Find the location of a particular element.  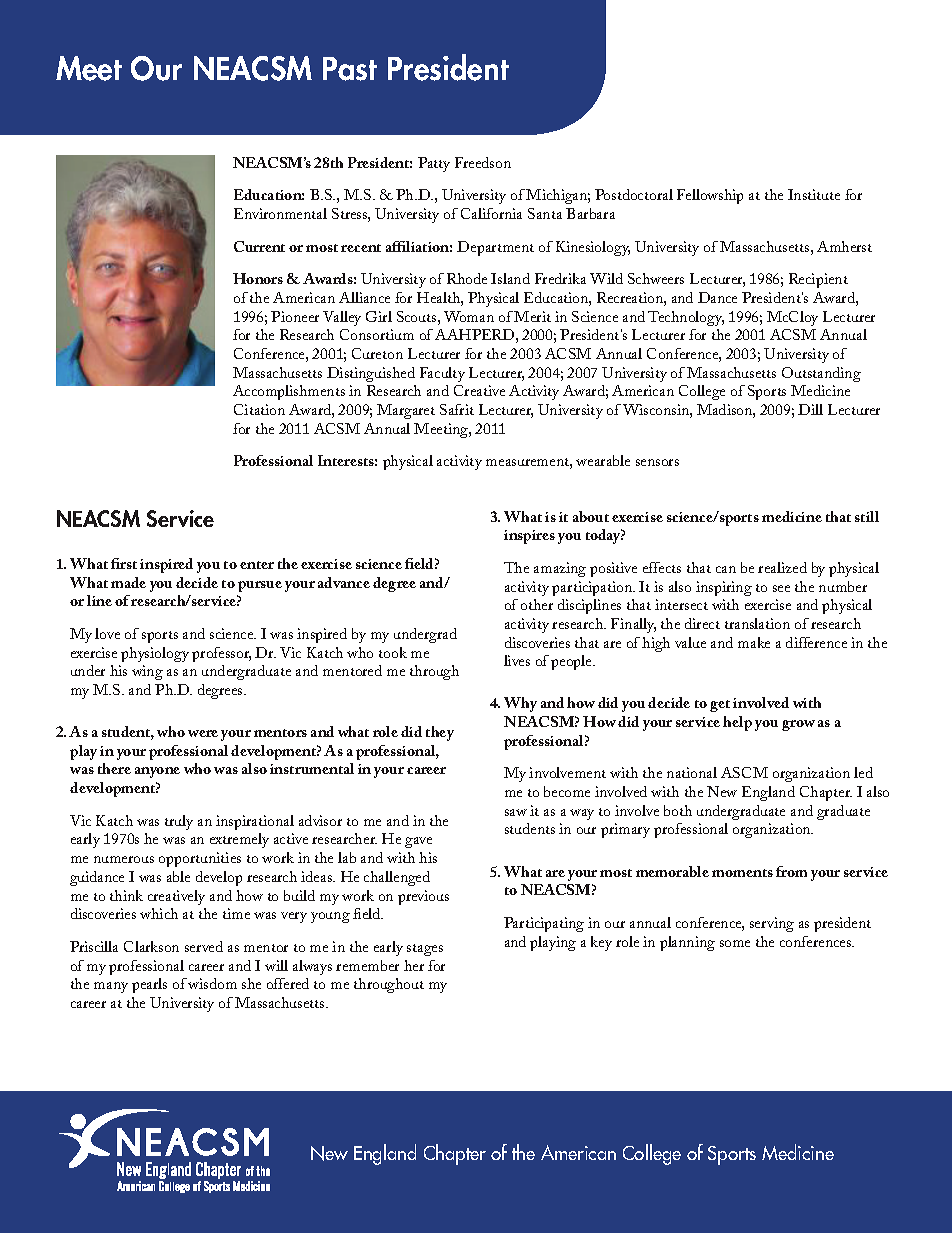

Faculty is located at coordinates (442, 374).
